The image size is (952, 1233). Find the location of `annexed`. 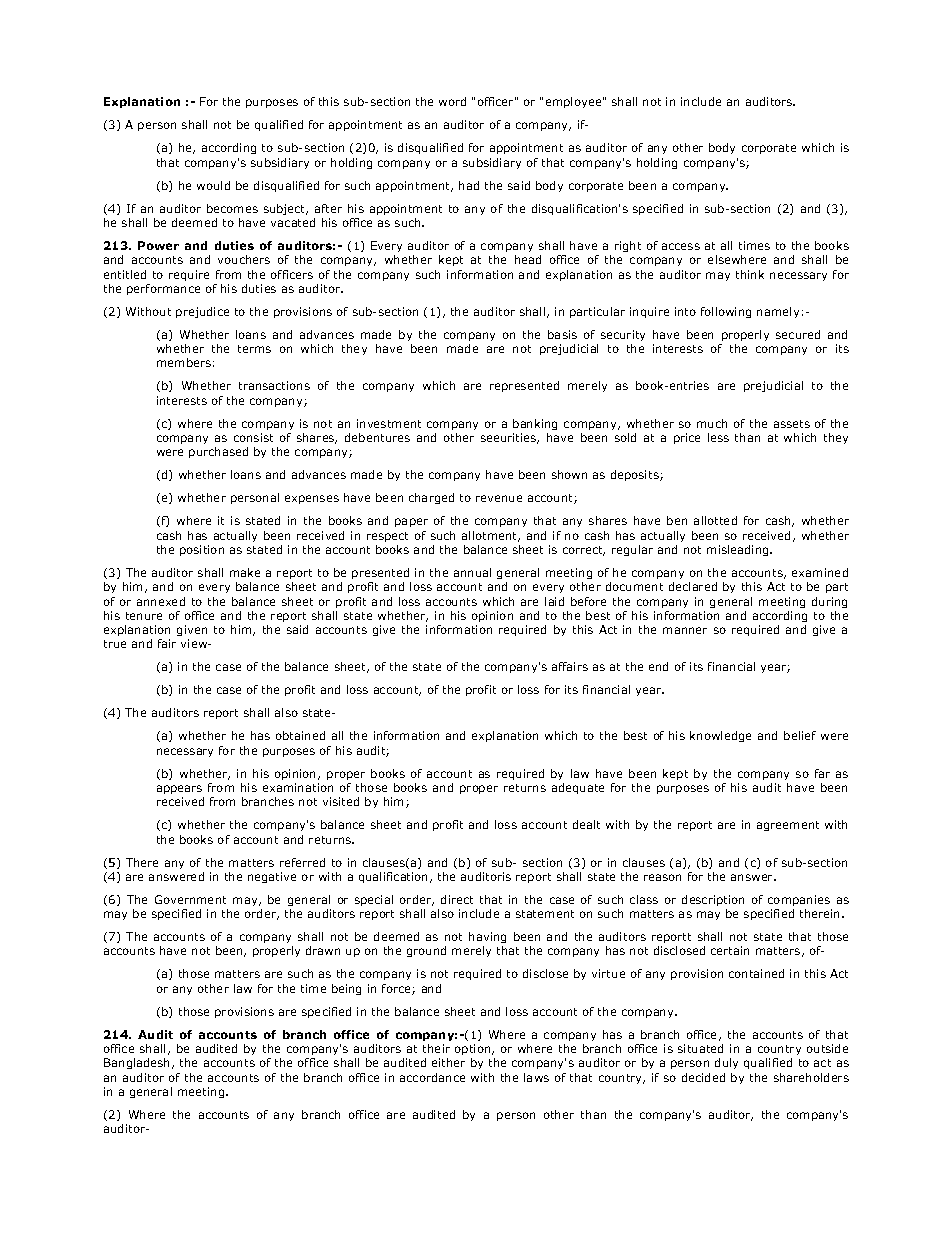

annexed is located at coordinates (161, 601).
